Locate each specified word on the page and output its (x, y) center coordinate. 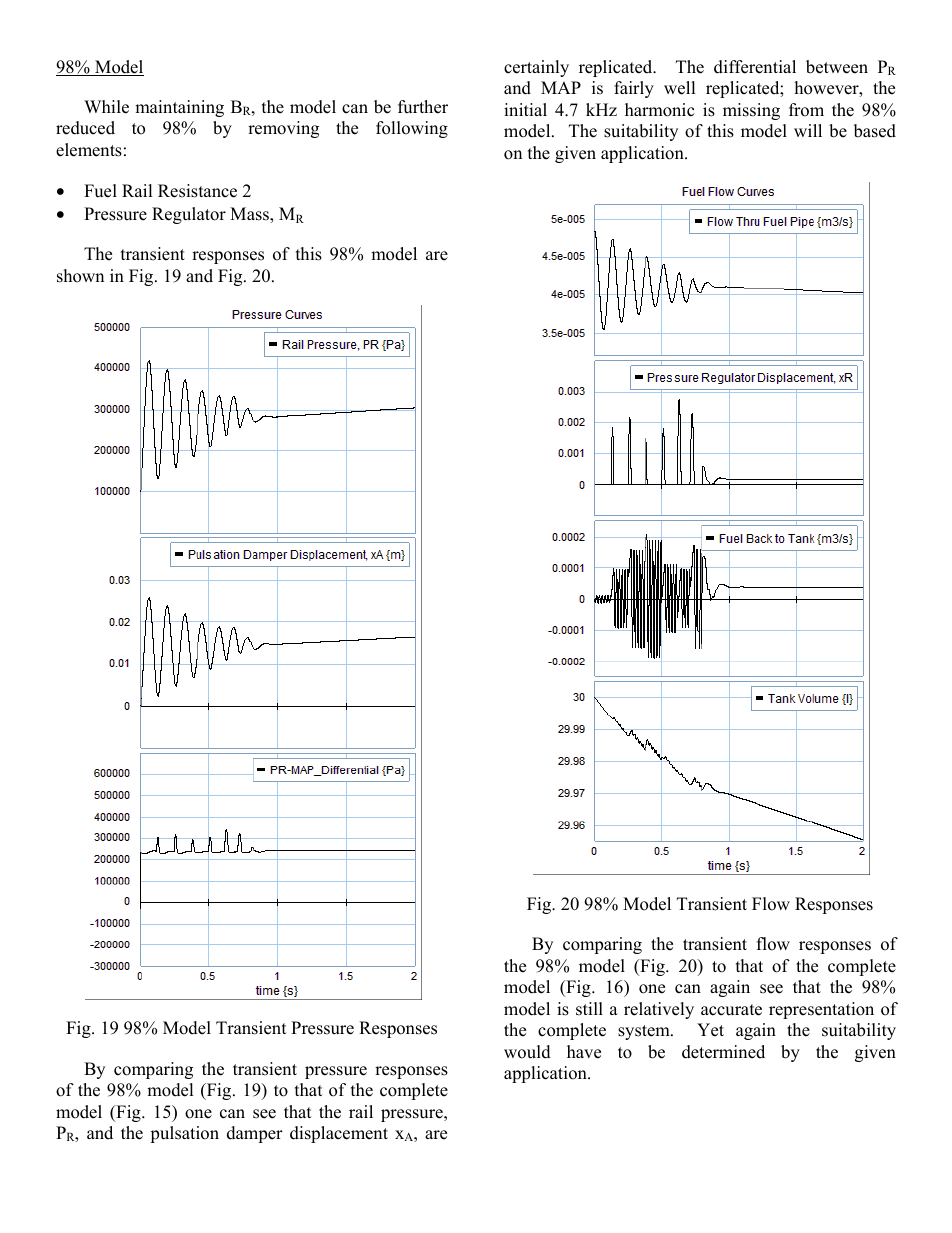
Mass (250, 215)
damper (255, 1134)
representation (821, 1010)
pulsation (184, 1134)
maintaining (179, 108)
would (527, 1052)
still (589, 1009)
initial (525, 109)
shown (80, 276)
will (808, 130)
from (806, 110)
